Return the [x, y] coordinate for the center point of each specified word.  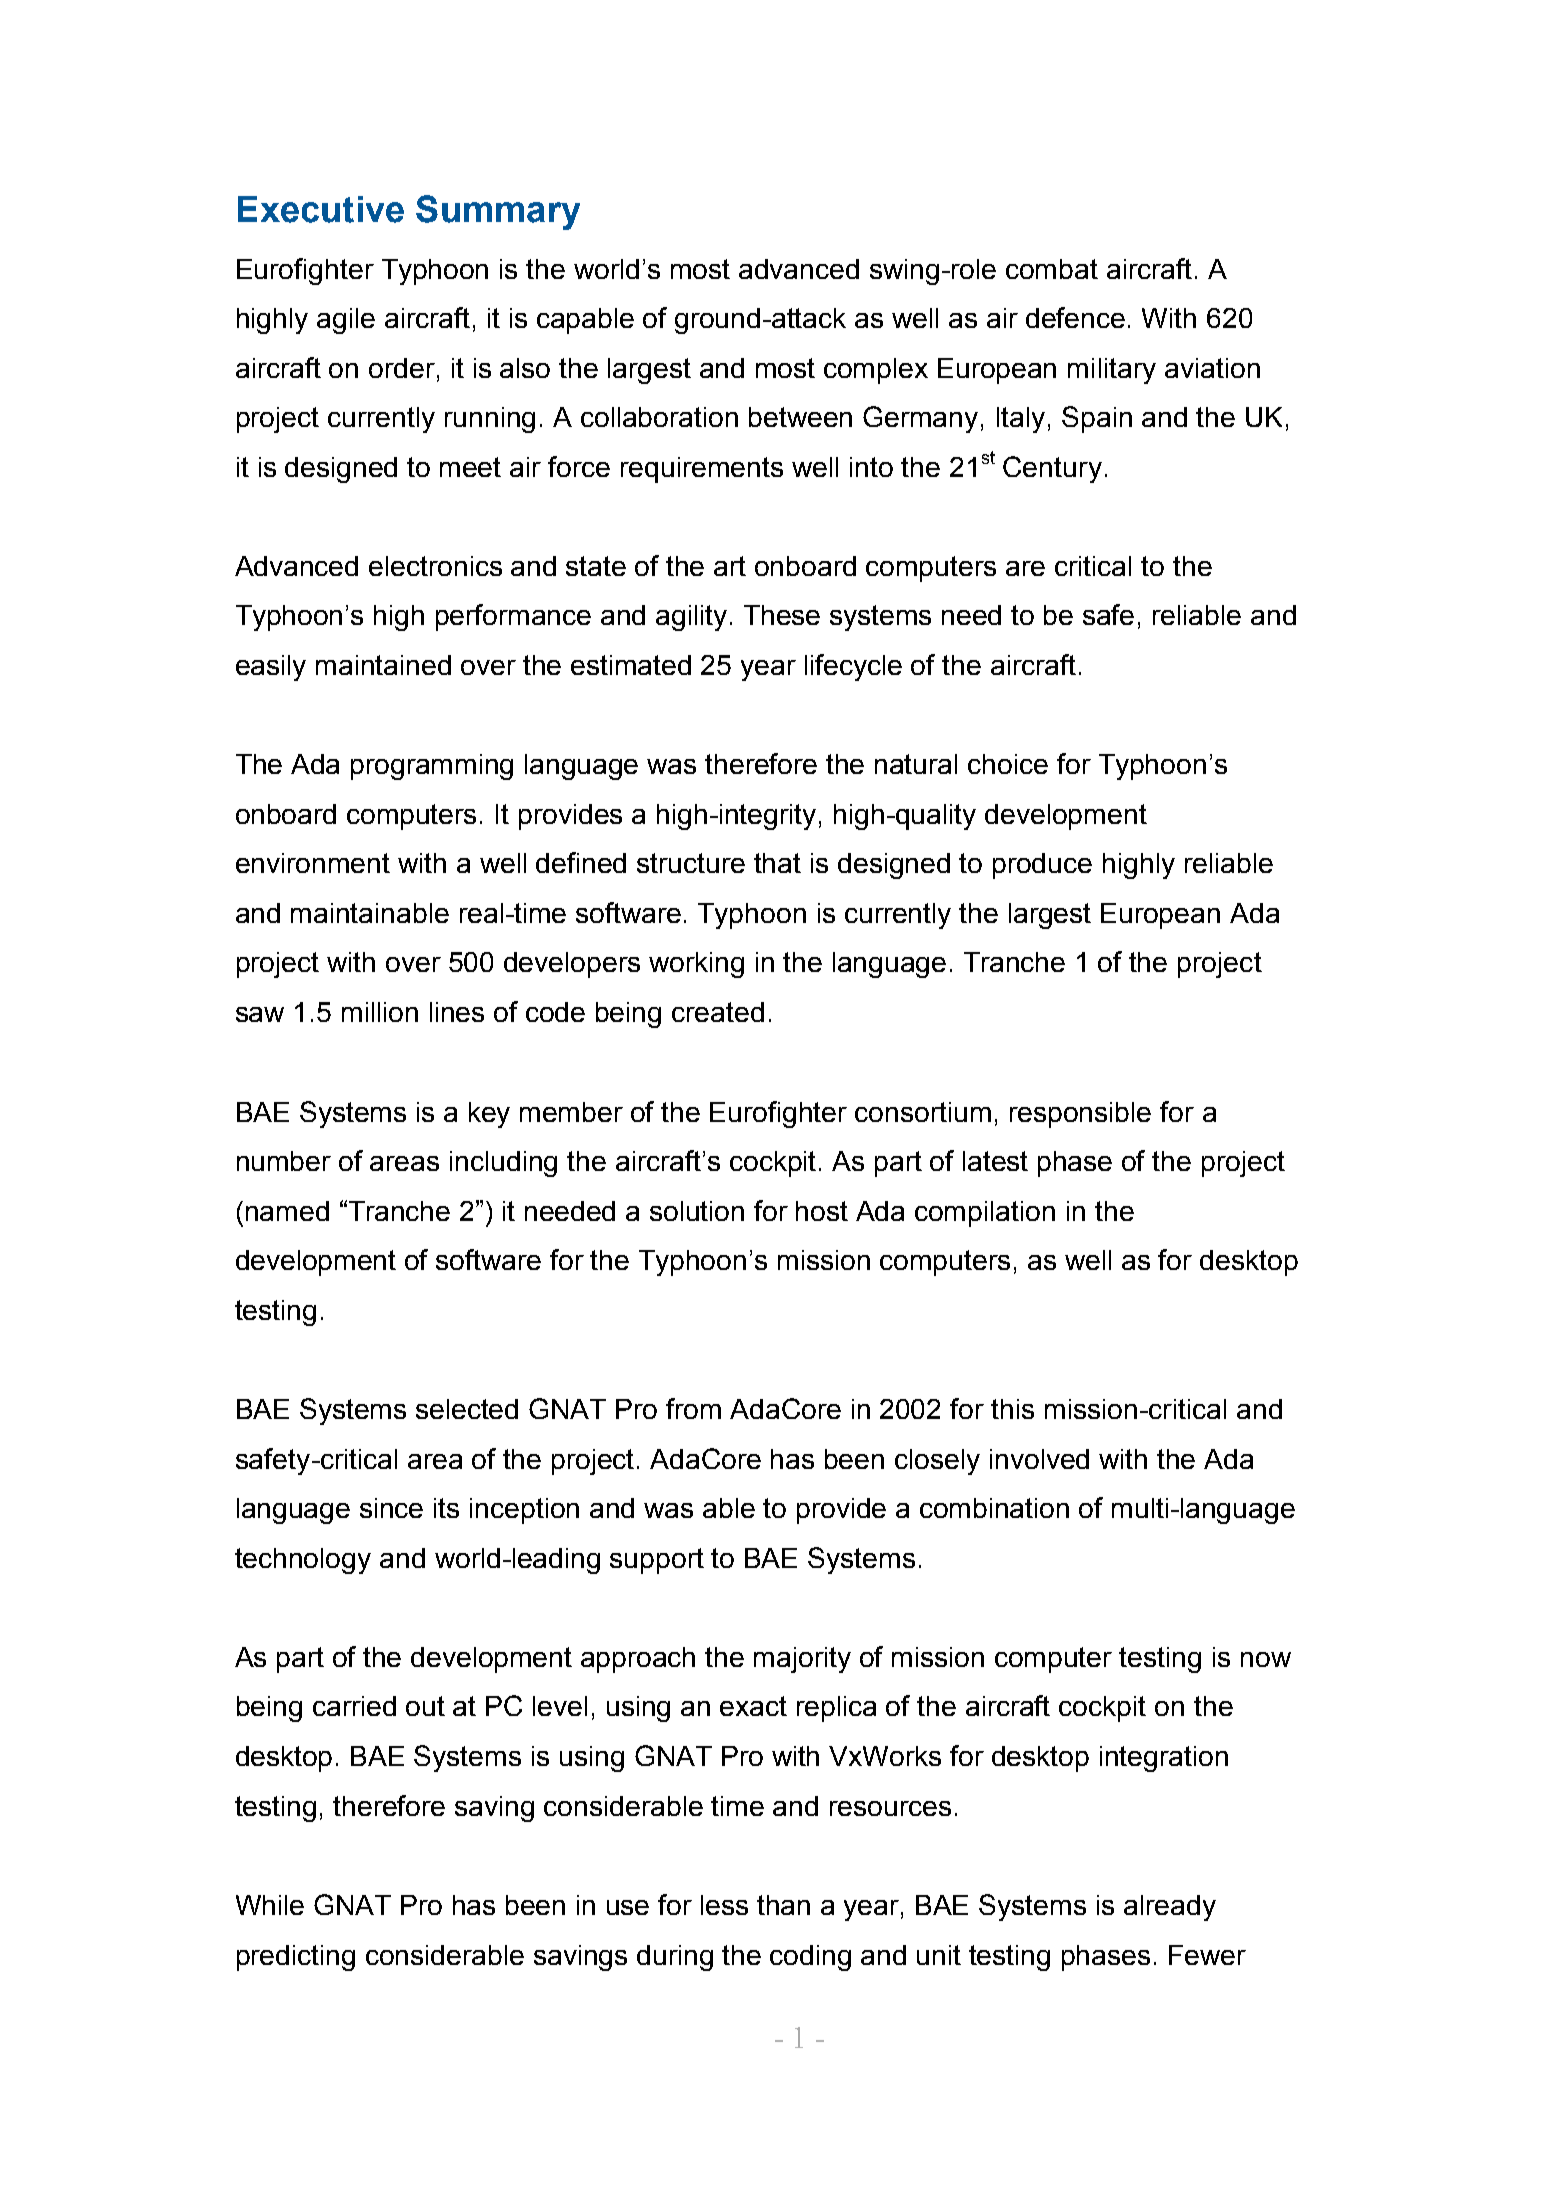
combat [1052, 269]
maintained [383, 665]
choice [1008, 764]
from [693, 1408]
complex [876, 371]
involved [1039, 1459]
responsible [1080, 1115]
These [782, 615]
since [391, 1508]
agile [346, 321]
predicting [296, 1958]
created [718, 1012]
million [380, 1012]
